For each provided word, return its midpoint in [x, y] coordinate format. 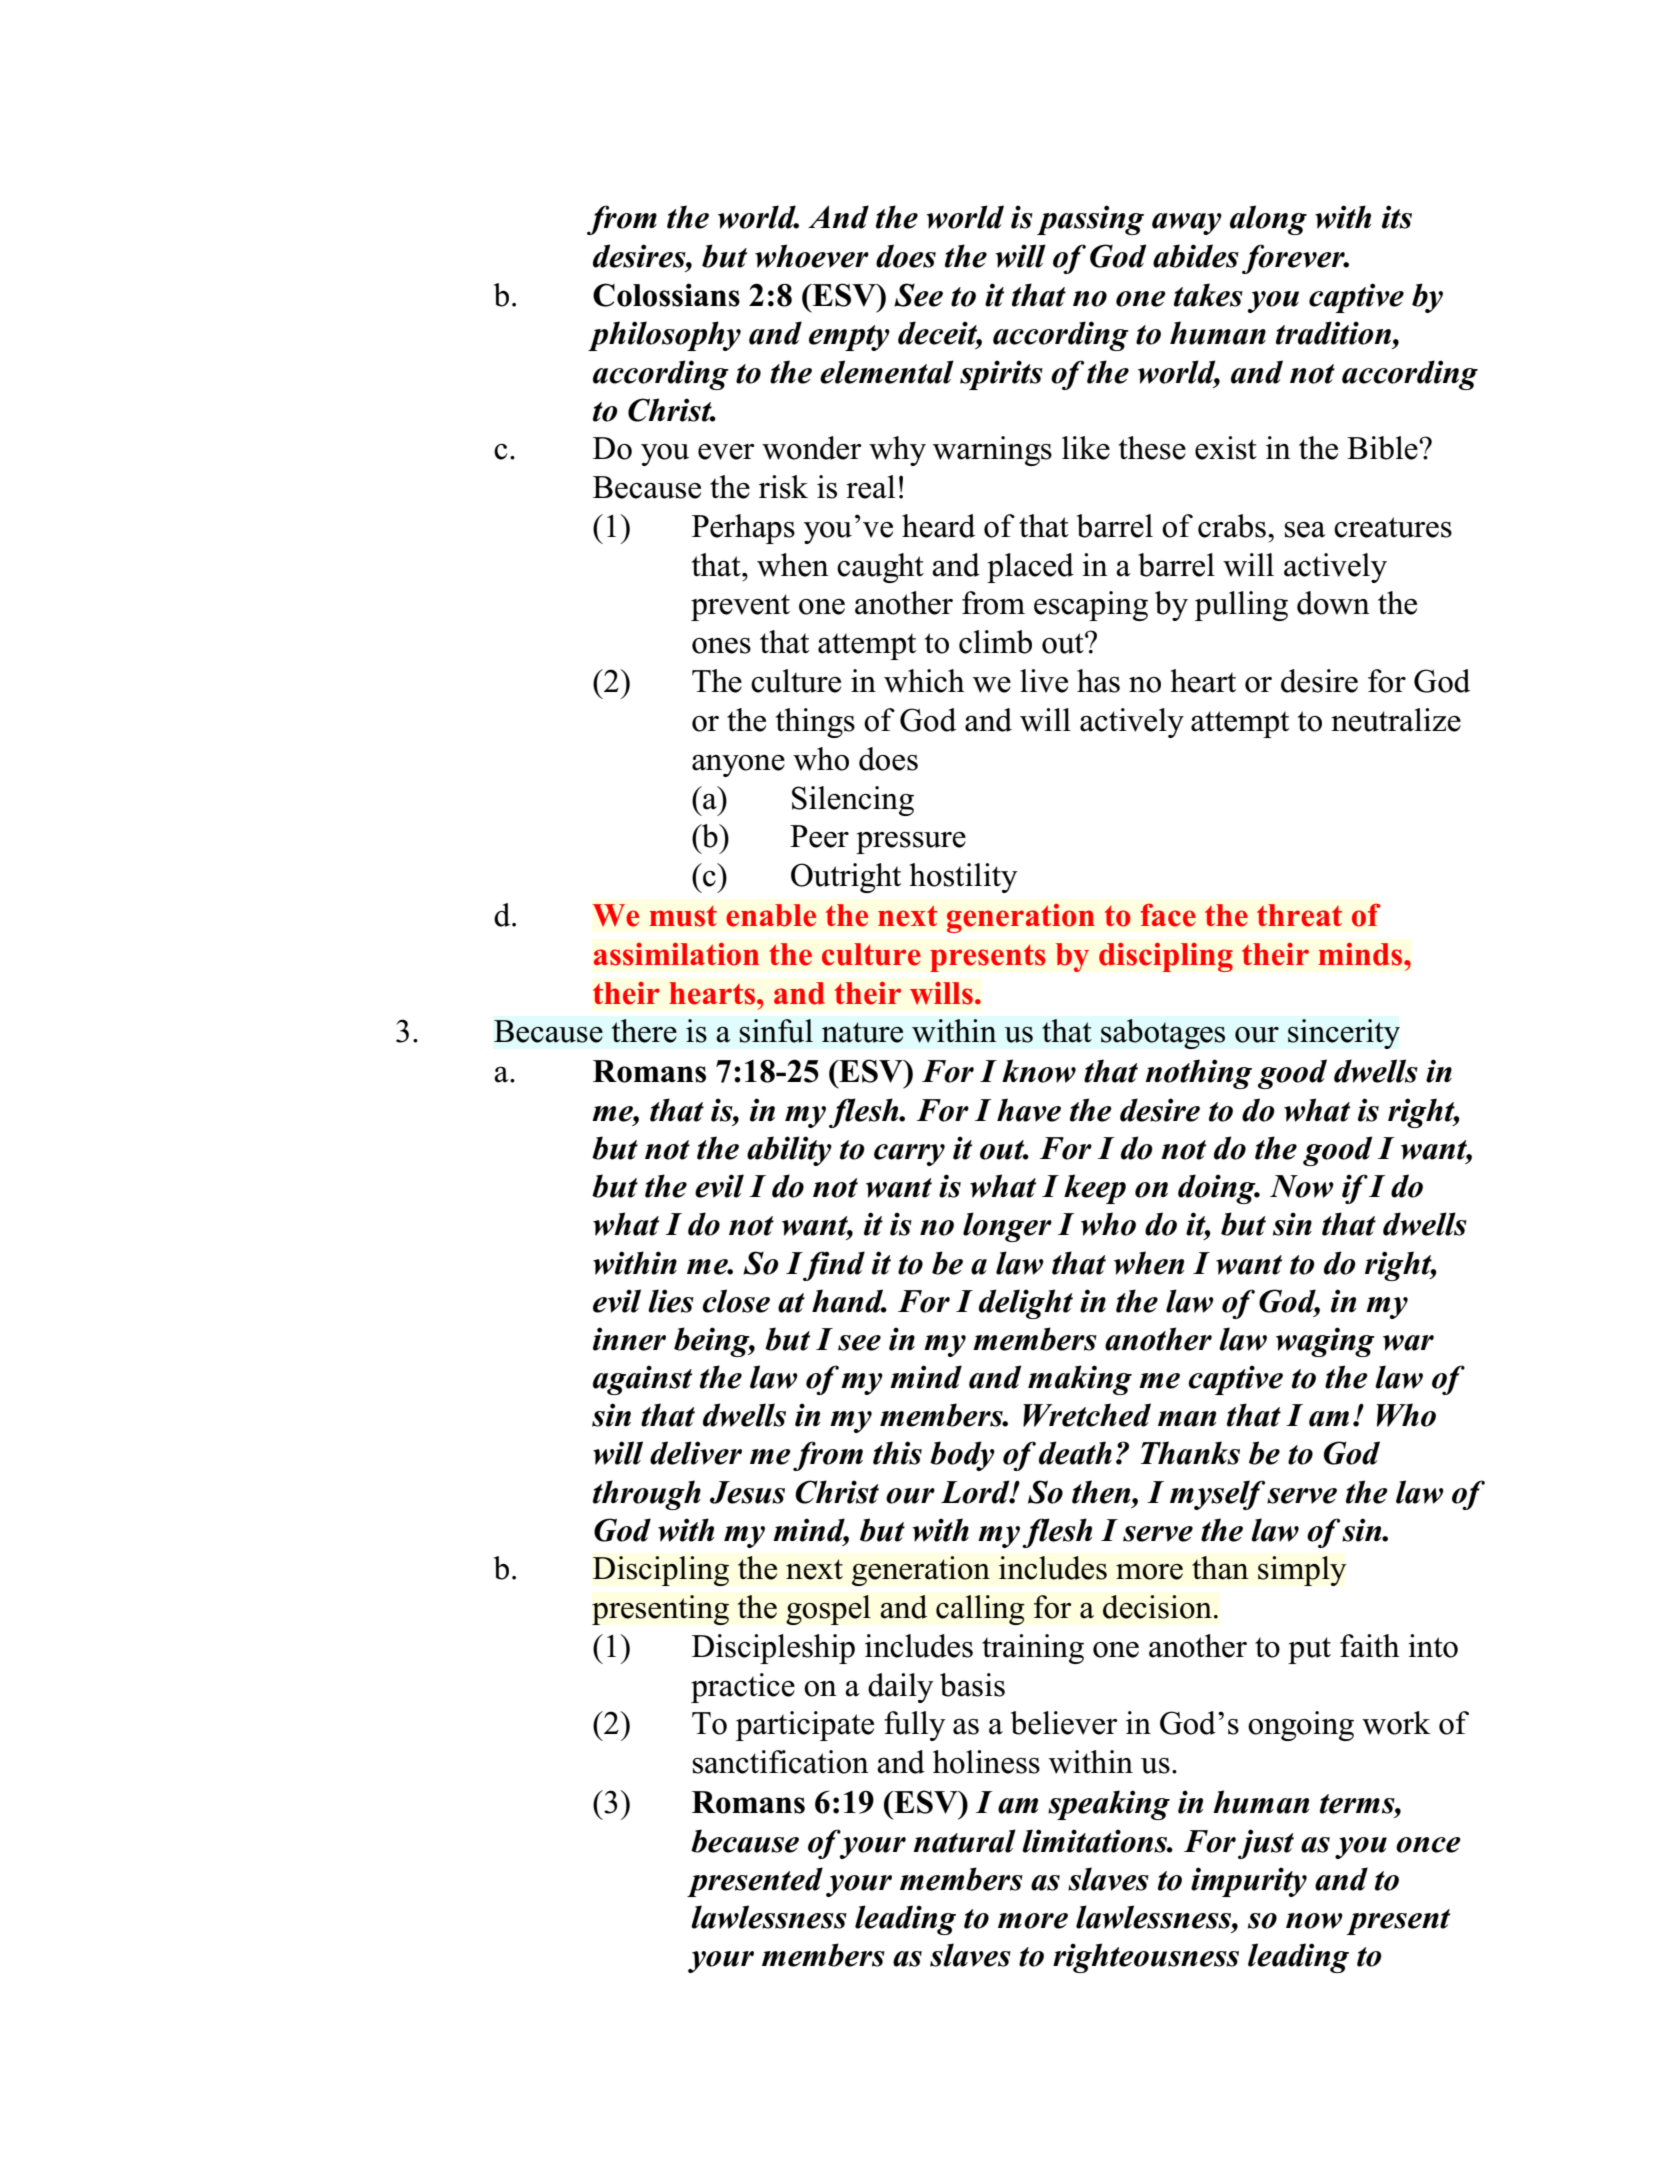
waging [1325, 1342]
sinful [776, 1031]
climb [995, 642]
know [1039, 1071]
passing [1090, 220]
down [1333, 603]
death [1075, 1453]
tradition [1333, 333]
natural [964, 1841]
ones [721, 646]
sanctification [781, 1762]
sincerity [1344, 1034]
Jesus [747, 1492]
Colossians [666, 295]
